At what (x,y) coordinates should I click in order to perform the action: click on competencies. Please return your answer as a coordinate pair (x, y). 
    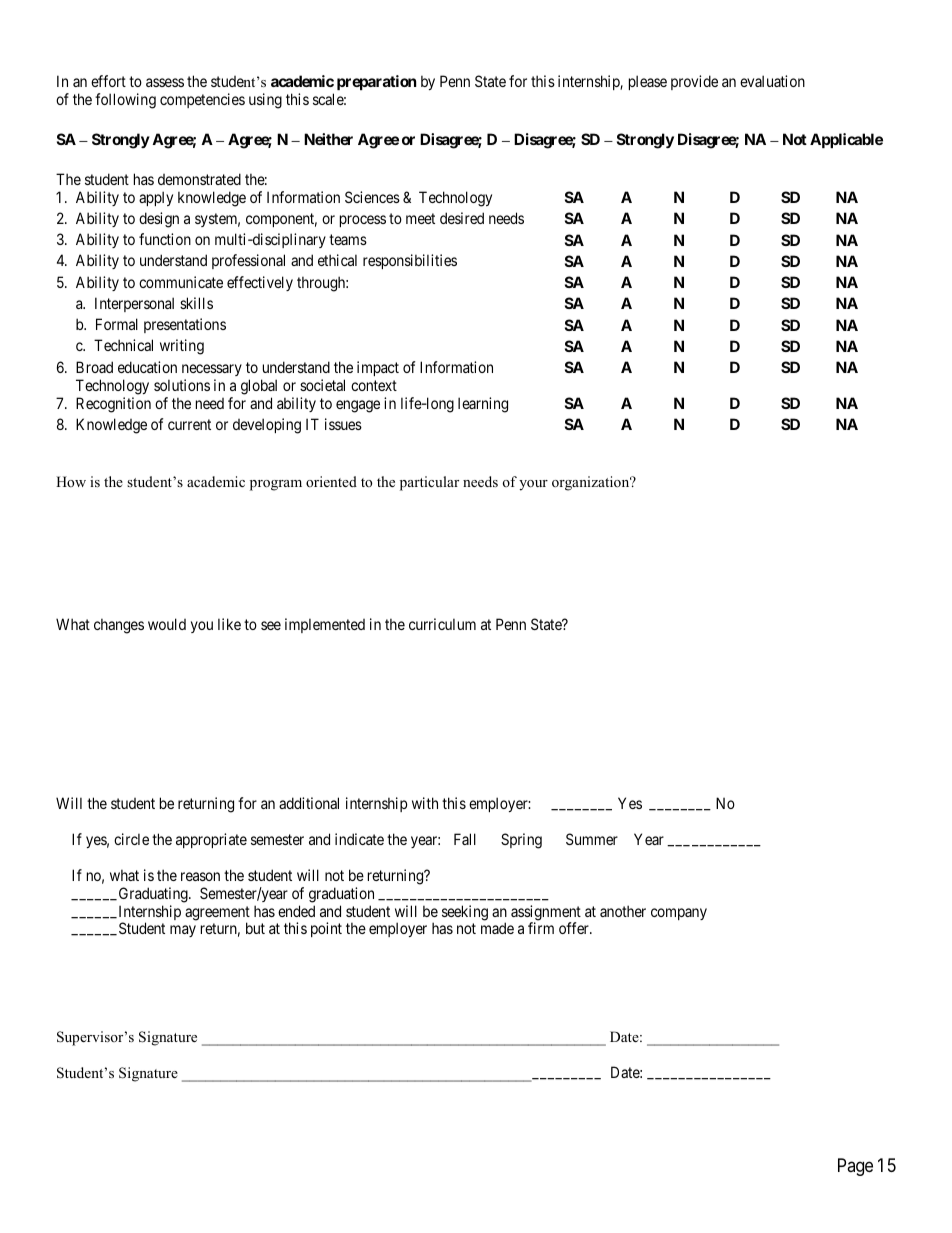
    Looking at the image, I should click on (202, 100).
